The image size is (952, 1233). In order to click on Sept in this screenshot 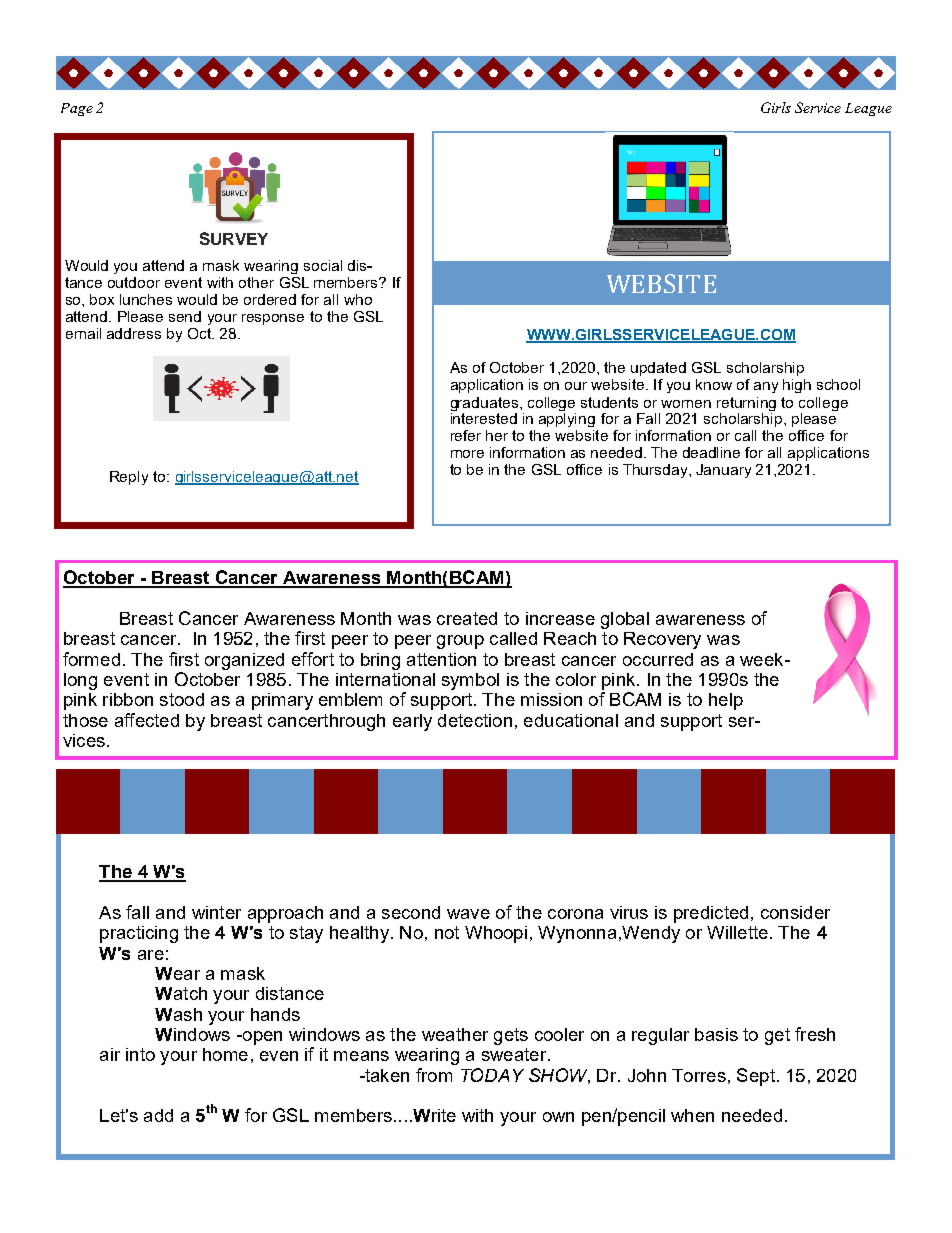, I will do `click(756, 1077)`.
